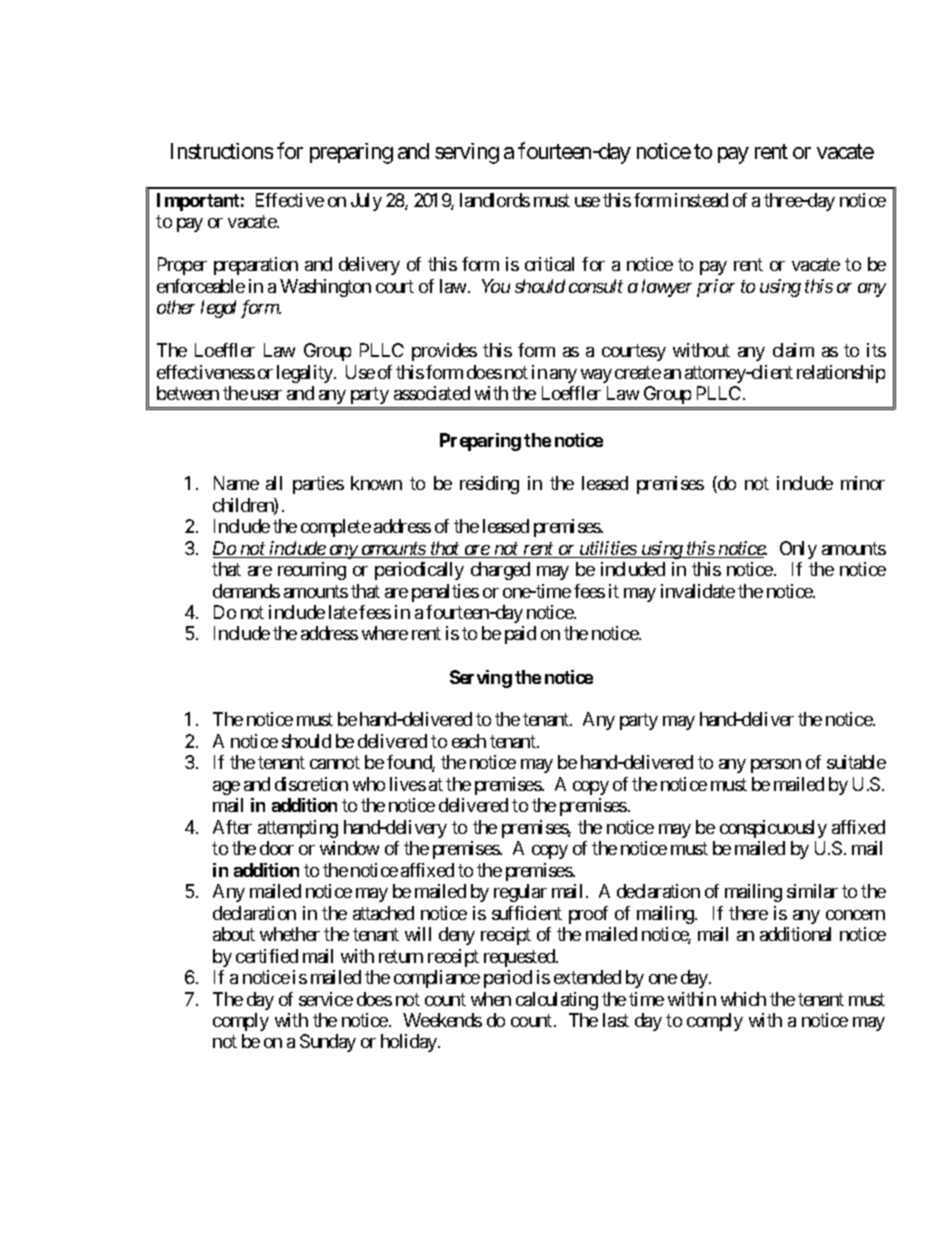 Image resolution: width=952 pixels, height=1233 pixels. What do you see at coordinates (776, 766) in the image?
I see `person` at bounding box center [776, 766].
